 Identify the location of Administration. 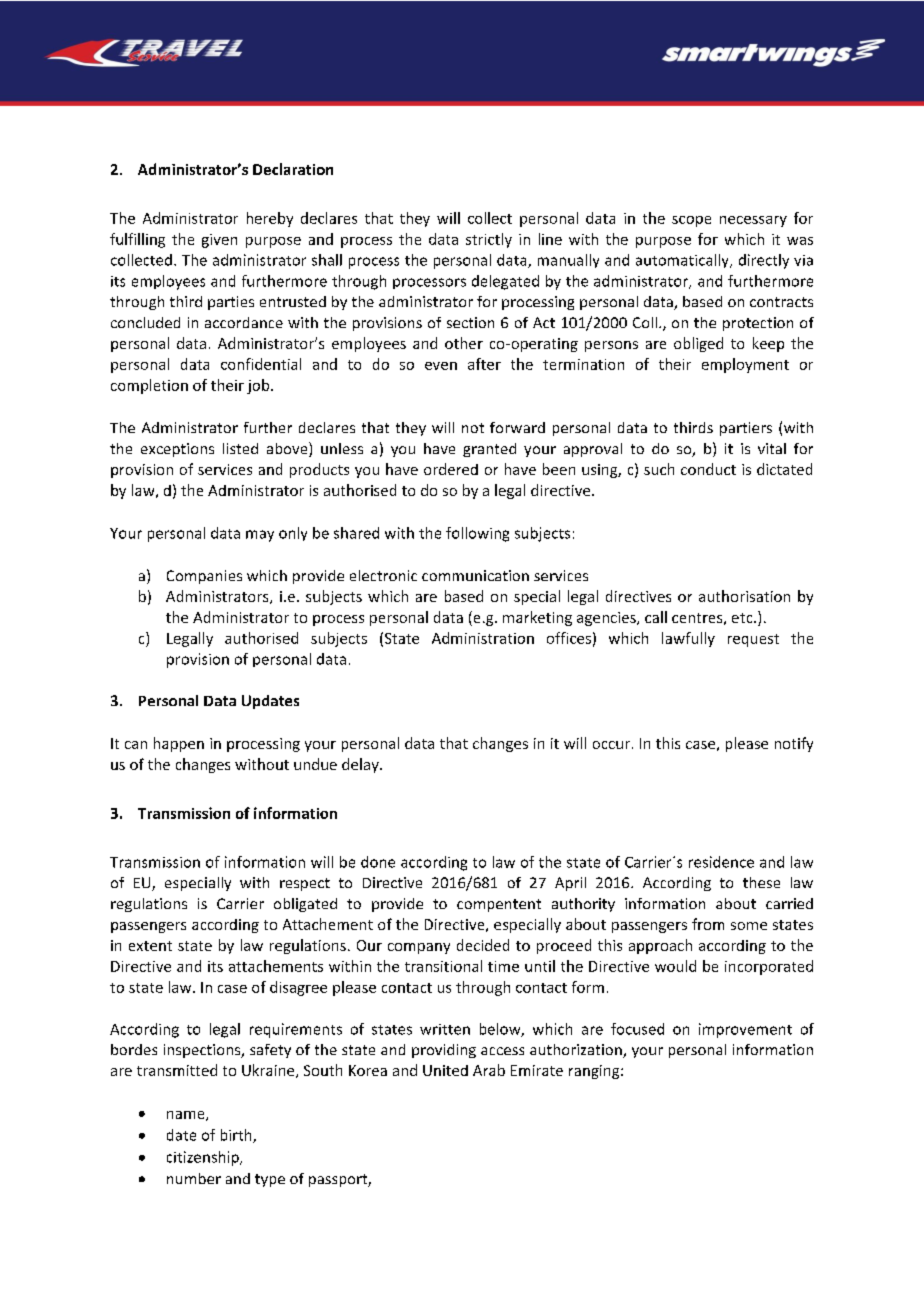
(483, 638).
